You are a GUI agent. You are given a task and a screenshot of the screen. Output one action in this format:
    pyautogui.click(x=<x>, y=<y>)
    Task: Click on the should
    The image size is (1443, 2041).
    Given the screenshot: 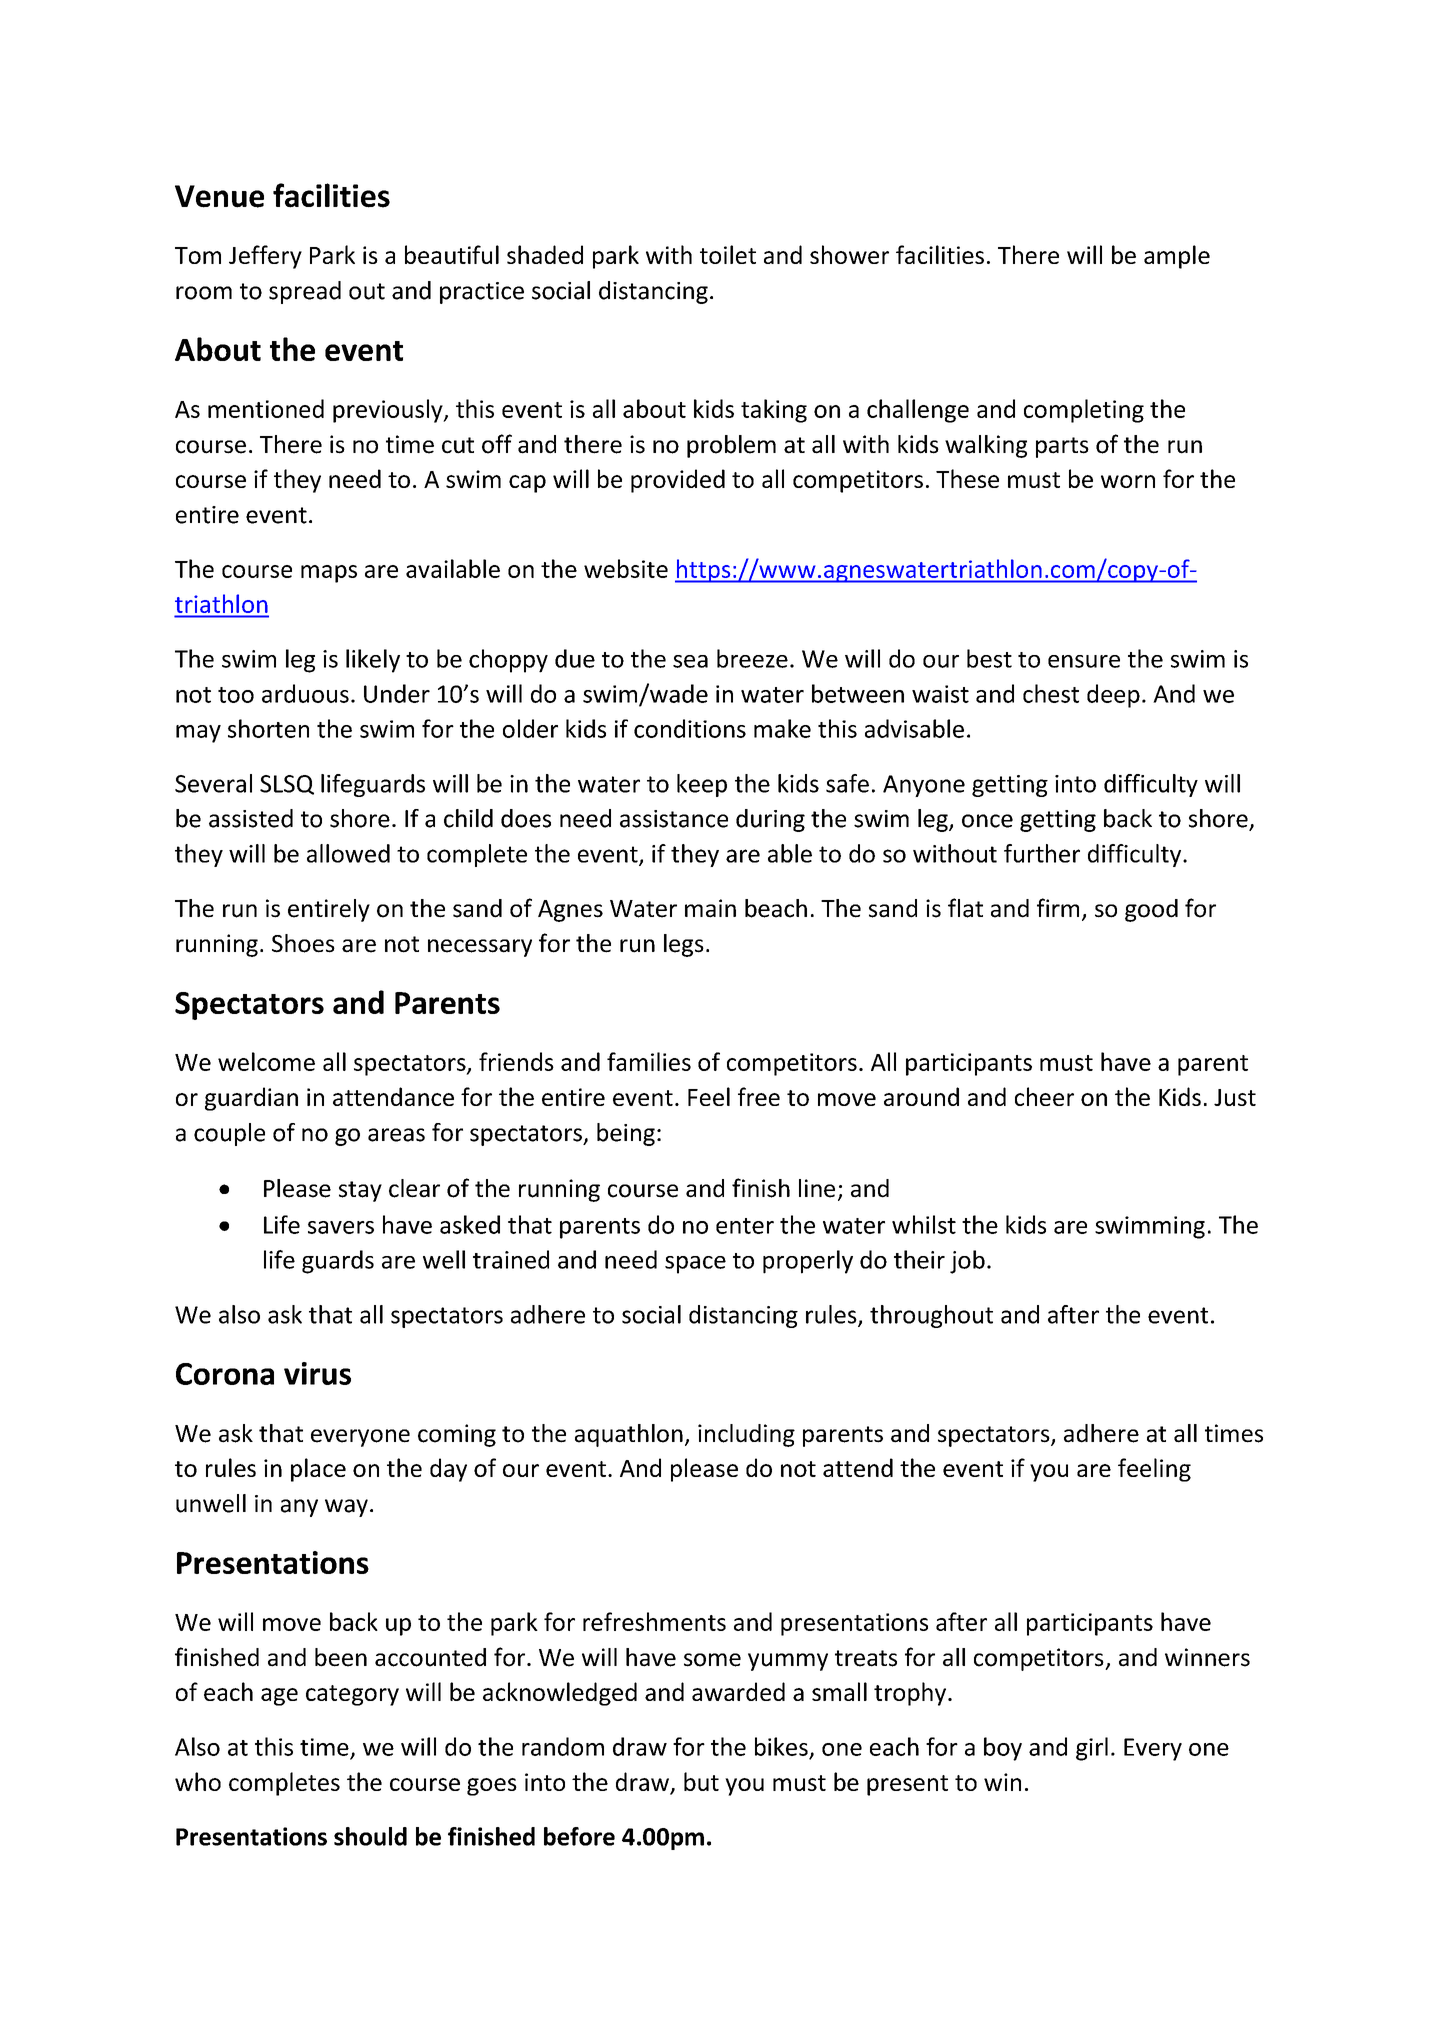 What is the action you would take?
    pyautogui.click(x=370, y=1836)
